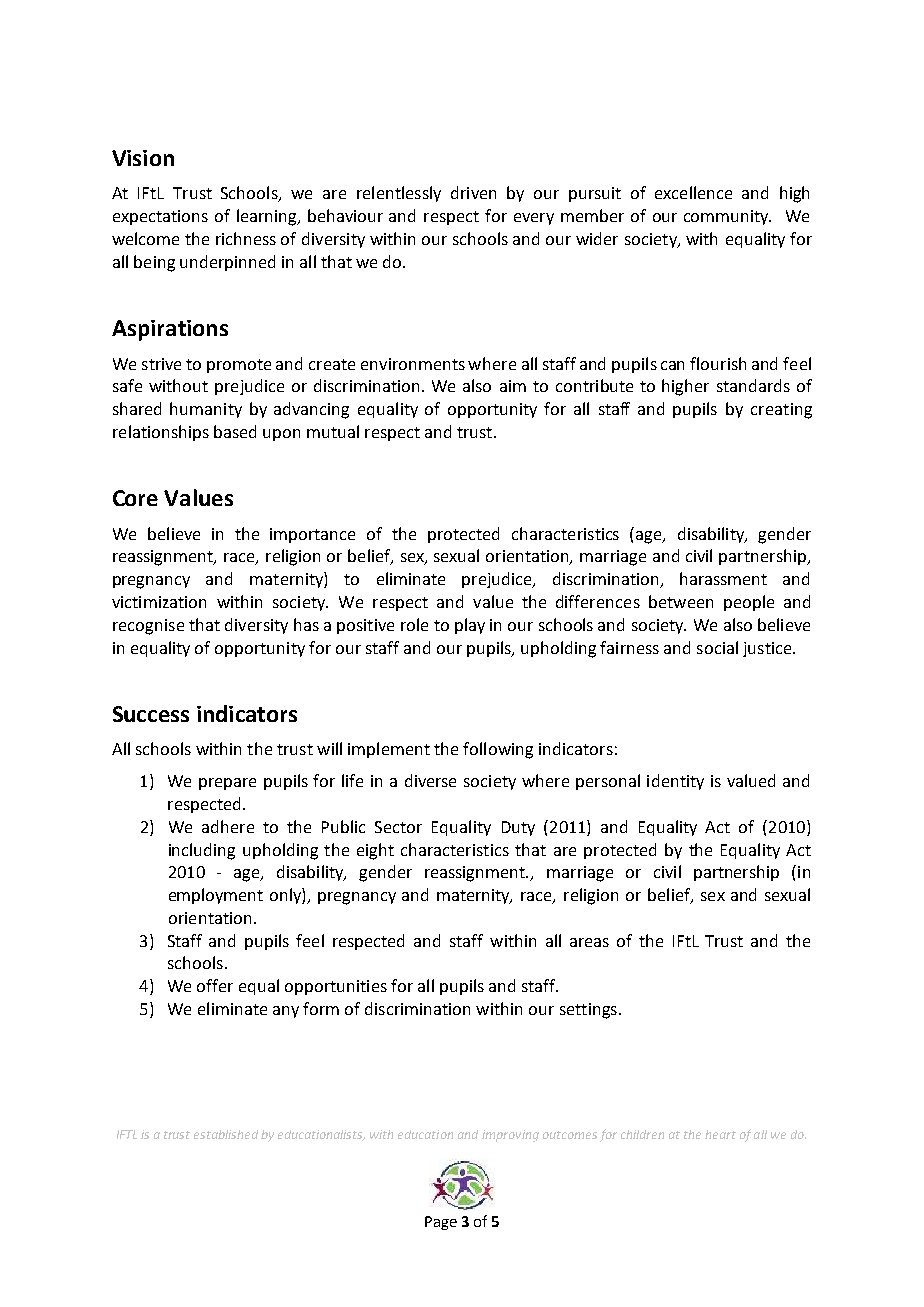 Image resolution: width=924 pixels, height=1307 pixels. I want to click on identity, so click(675, 782).
